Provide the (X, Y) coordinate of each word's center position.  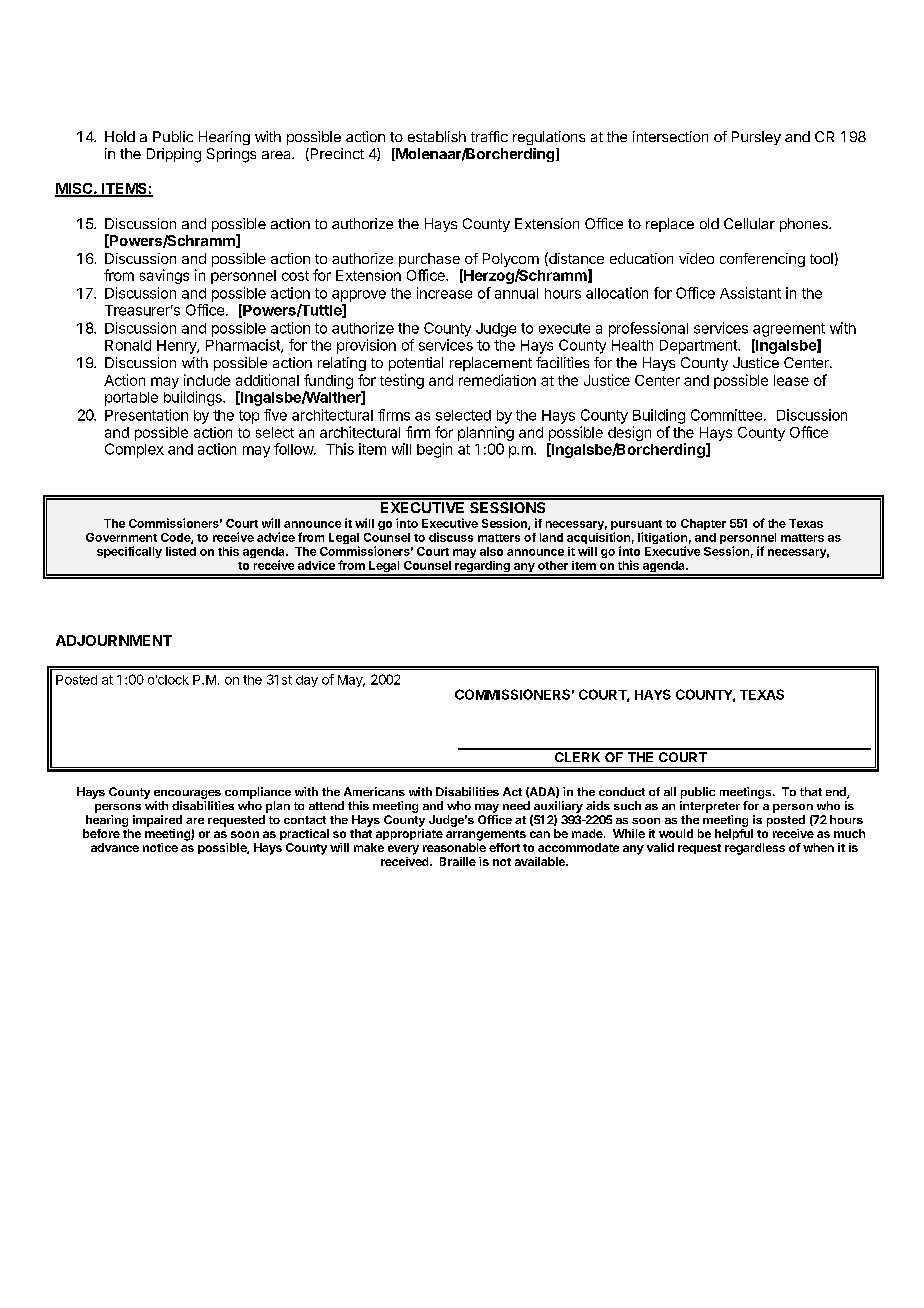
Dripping (174, 155)
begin (434, 450)
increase (444, 293)
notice (160, 847)
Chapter (703, 524)
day (307, 681)
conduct (622, 791)
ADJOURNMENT (114, 640)
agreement (789, 330)
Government (121, 537)
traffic (489, 136)
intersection (670, 136)
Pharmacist (244, 346)
